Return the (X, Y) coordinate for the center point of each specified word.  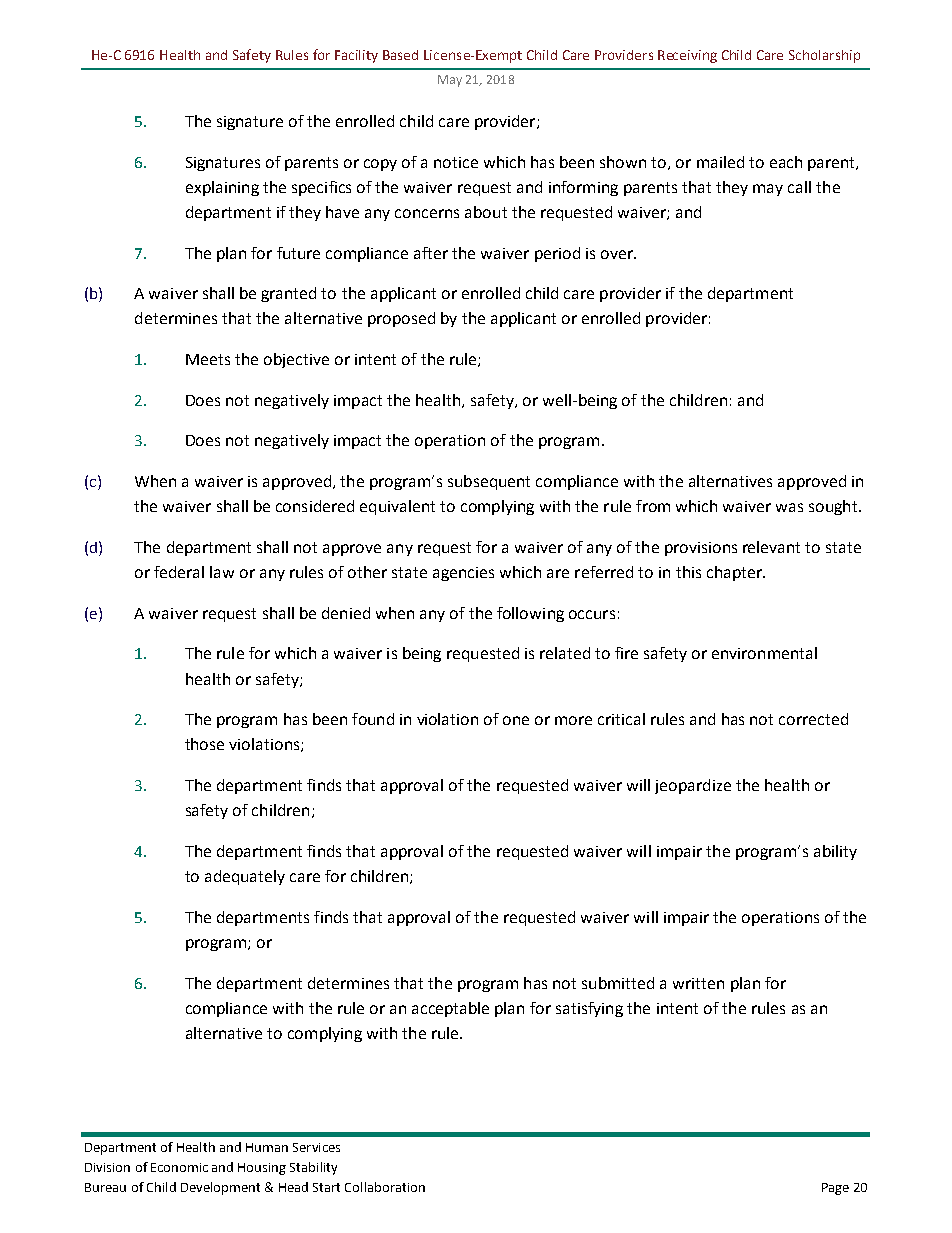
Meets (208, 359)
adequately (245, 877)
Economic (179, 1167)
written (698, 983)
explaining (222, 188)
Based (400, 55)
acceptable (450, 1009)
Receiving (687, 56)
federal (179, 572)
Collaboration (385, 1187)
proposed (401, 319)
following (530, 614)
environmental (764, 653)
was (789, 507)
